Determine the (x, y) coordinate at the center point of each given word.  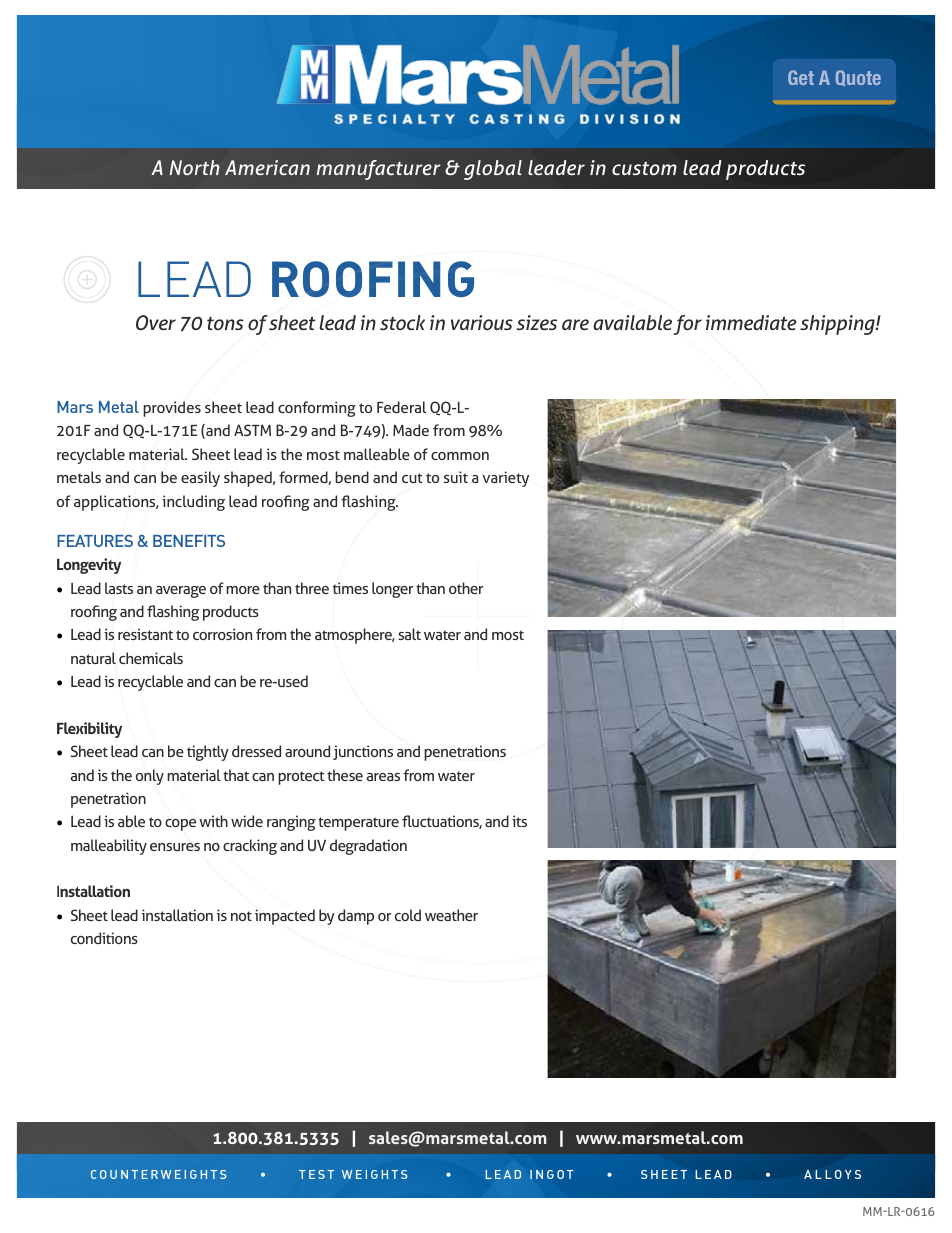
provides (172, 409)
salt (409, 634)
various (482, 322)
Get (801, 77)
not (241, 916)
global (493, 170)
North (194, 167)
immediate (751, 322)
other (466, 588)
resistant (145, 634)
